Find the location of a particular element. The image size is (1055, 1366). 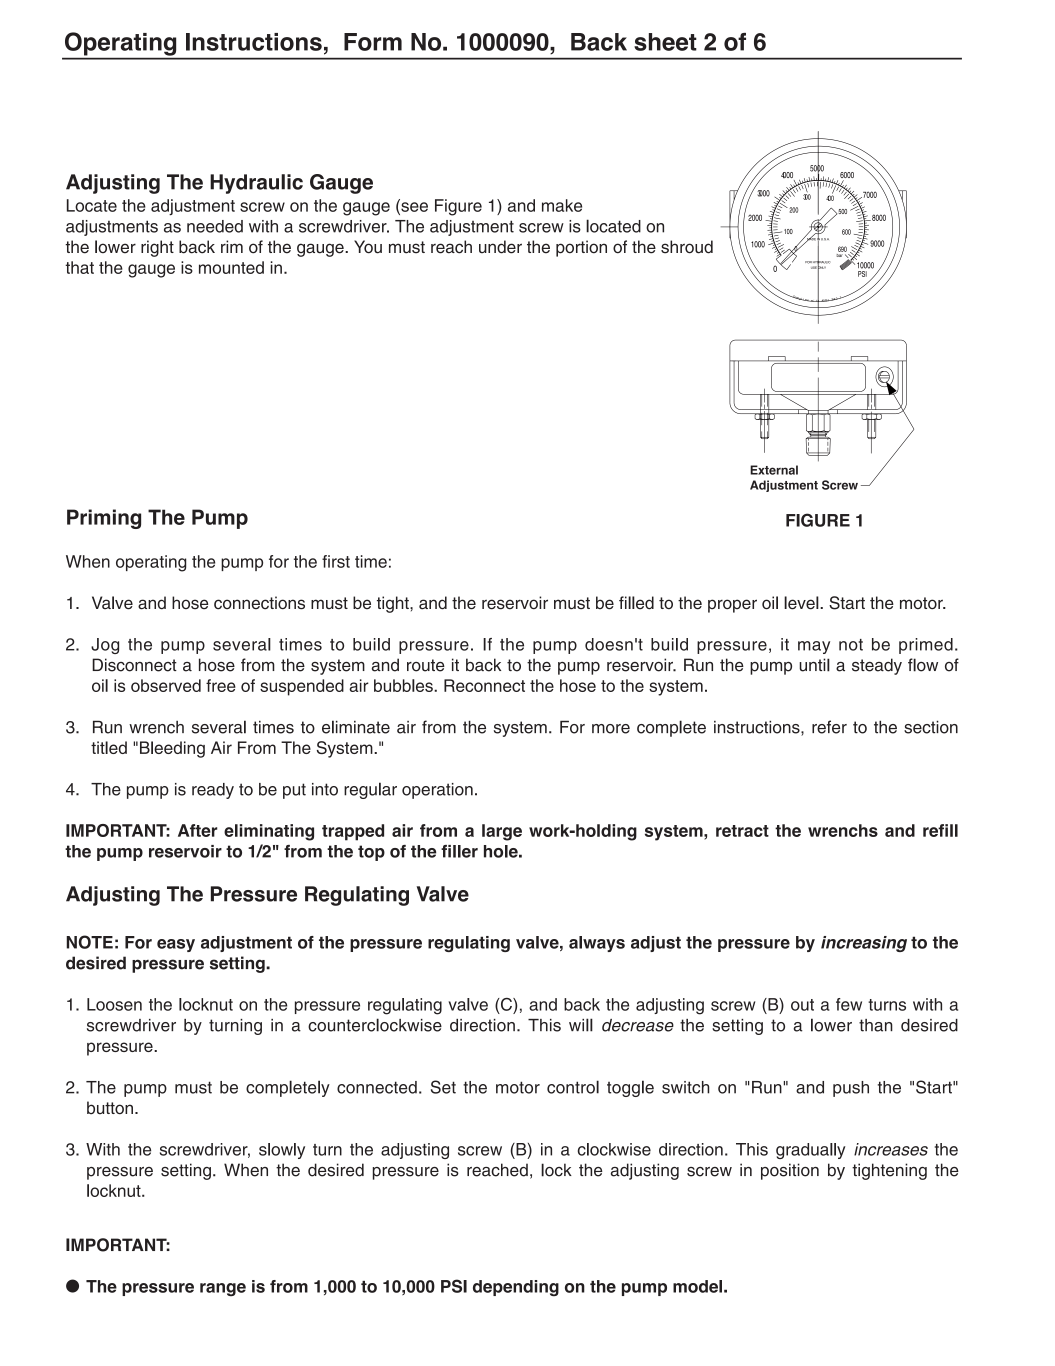

always is located at coordinates (597, 944).
